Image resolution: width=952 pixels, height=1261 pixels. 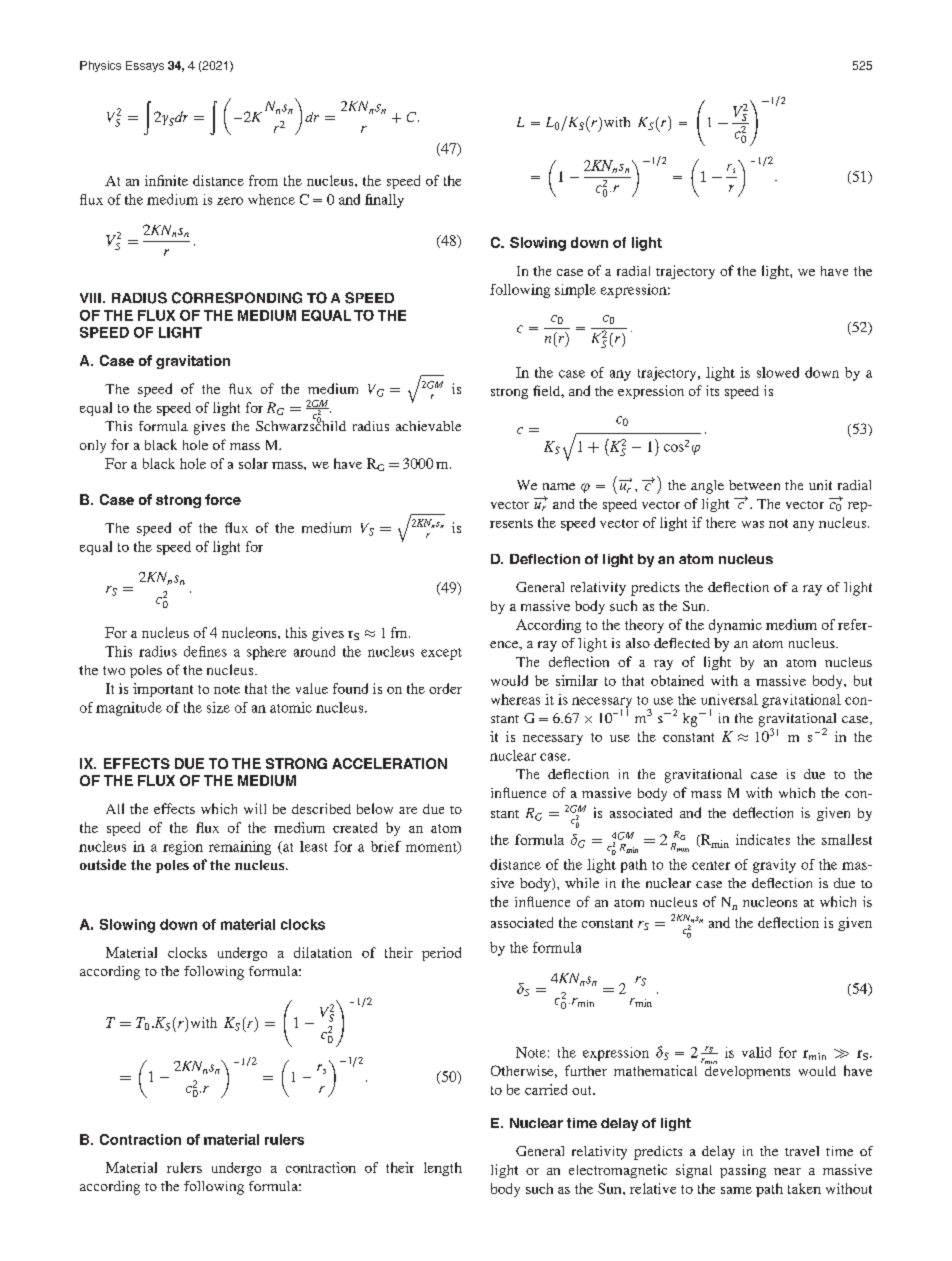 What do you see at coordinates (384, 201) in the page?
I see `finally` at bounding box center [384, 201].
